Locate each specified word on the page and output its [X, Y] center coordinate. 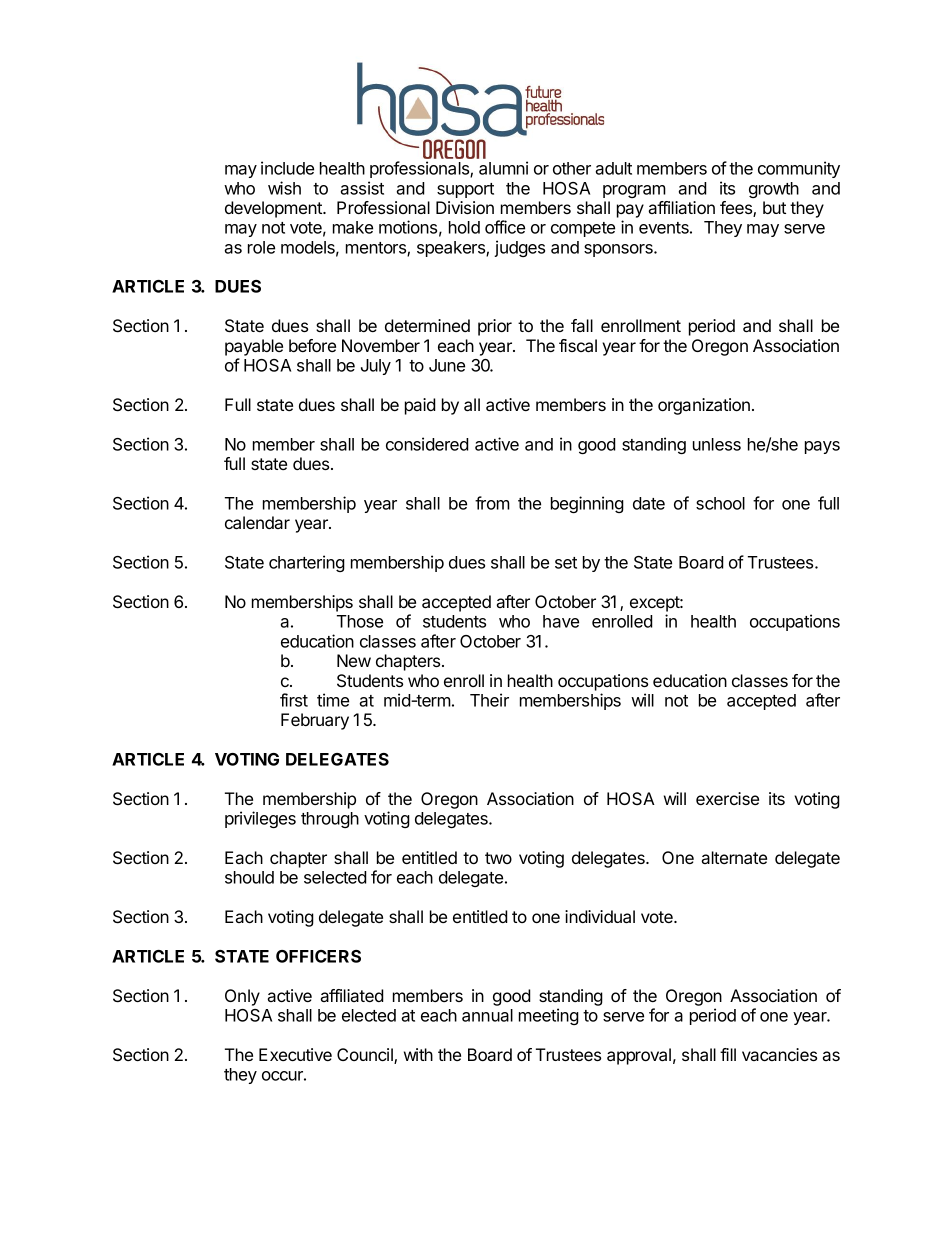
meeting [549, 1016]
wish [284, 188]
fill [728, 1054]
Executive [295, 1054]
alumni [503, 168]
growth [774, 190]
